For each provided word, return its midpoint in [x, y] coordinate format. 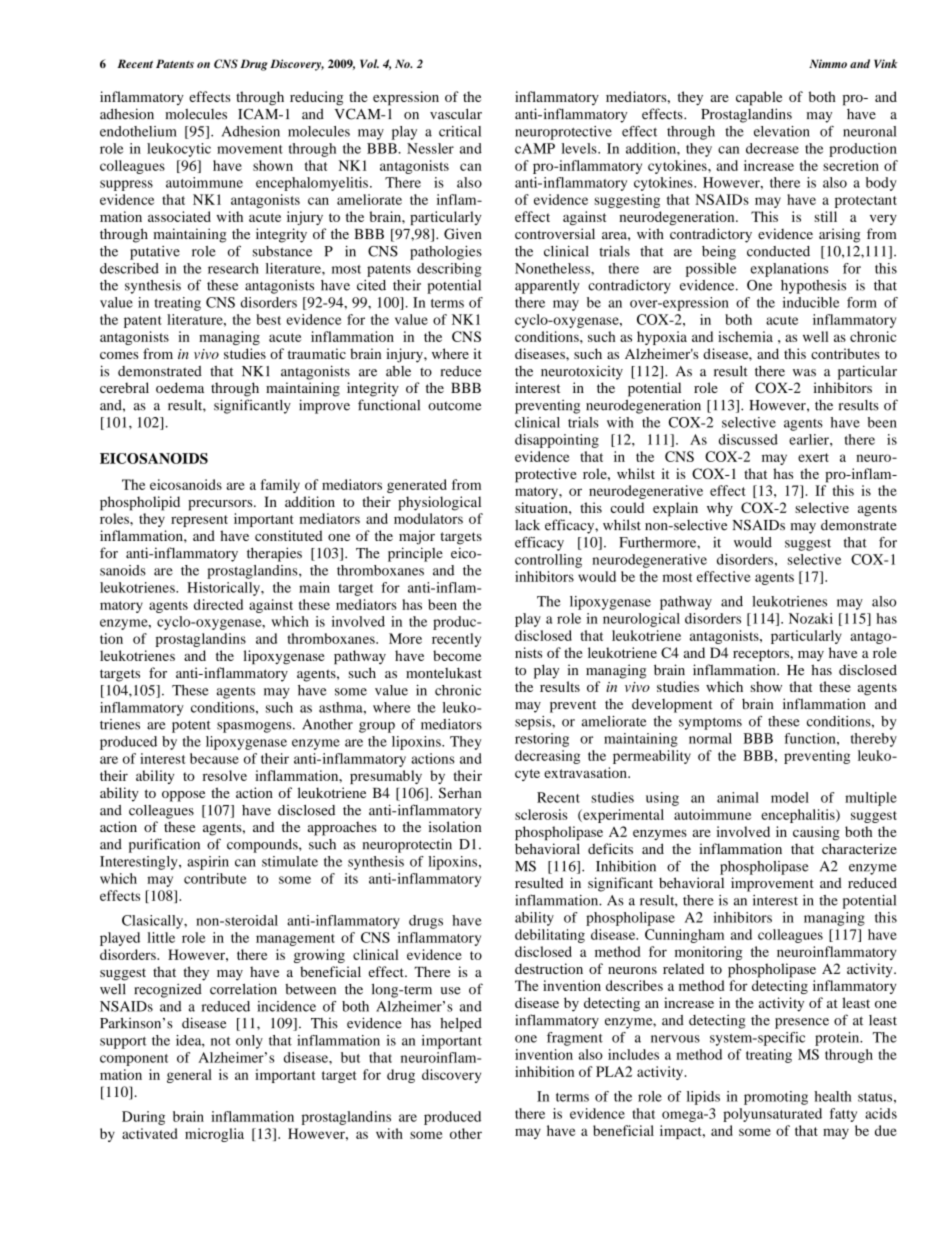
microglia [214, 1135]
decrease [772, 148]
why [720, 509]
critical [460, 131]
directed [218, 604]
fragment [575, 1039]
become [457, 655]
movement [250, 149]
